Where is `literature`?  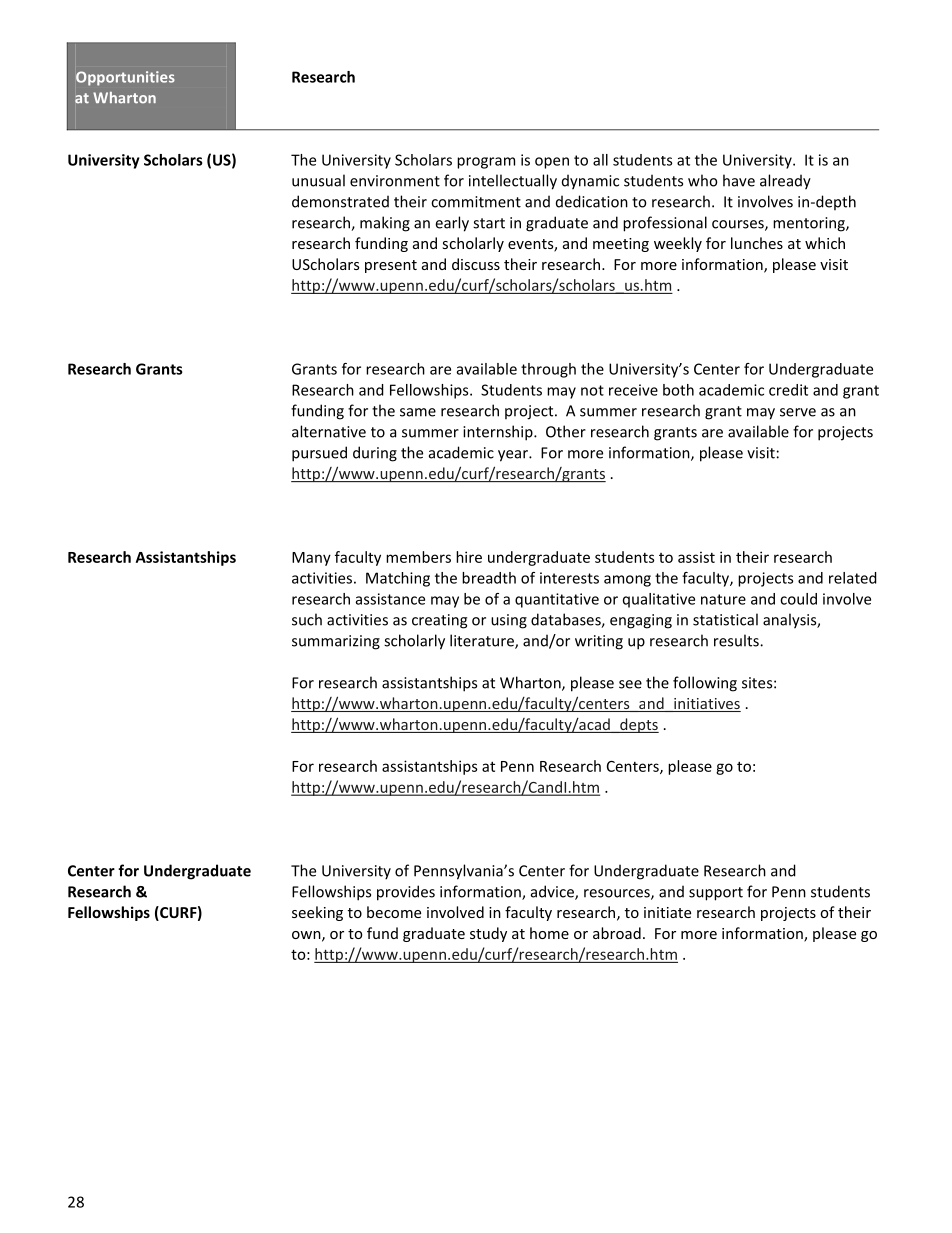
literature is located at coordinates (483, 641).
